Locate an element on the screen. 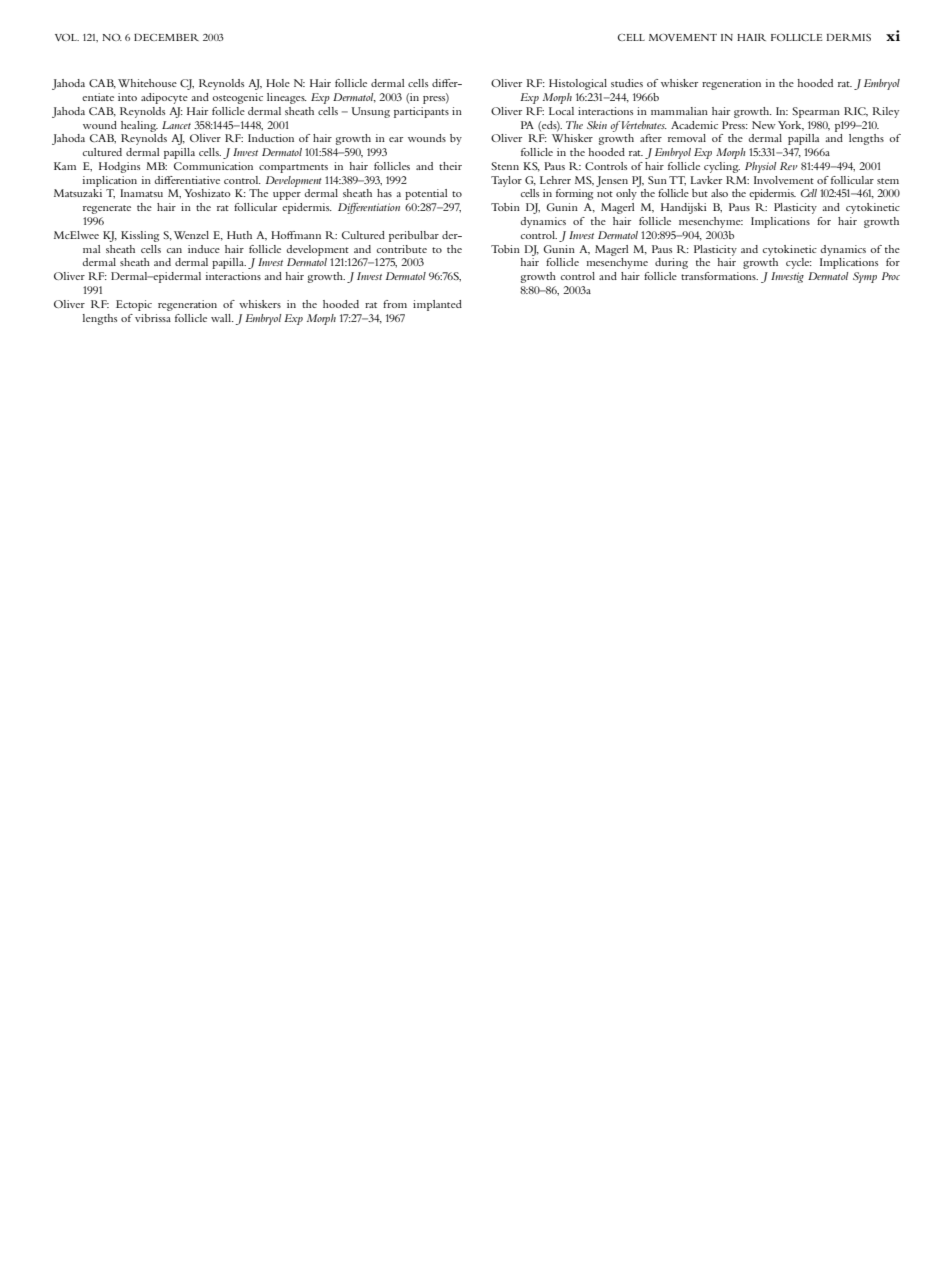 This screenshot has width=952, height=1275. Skin is located at coordinates (597, 125).
